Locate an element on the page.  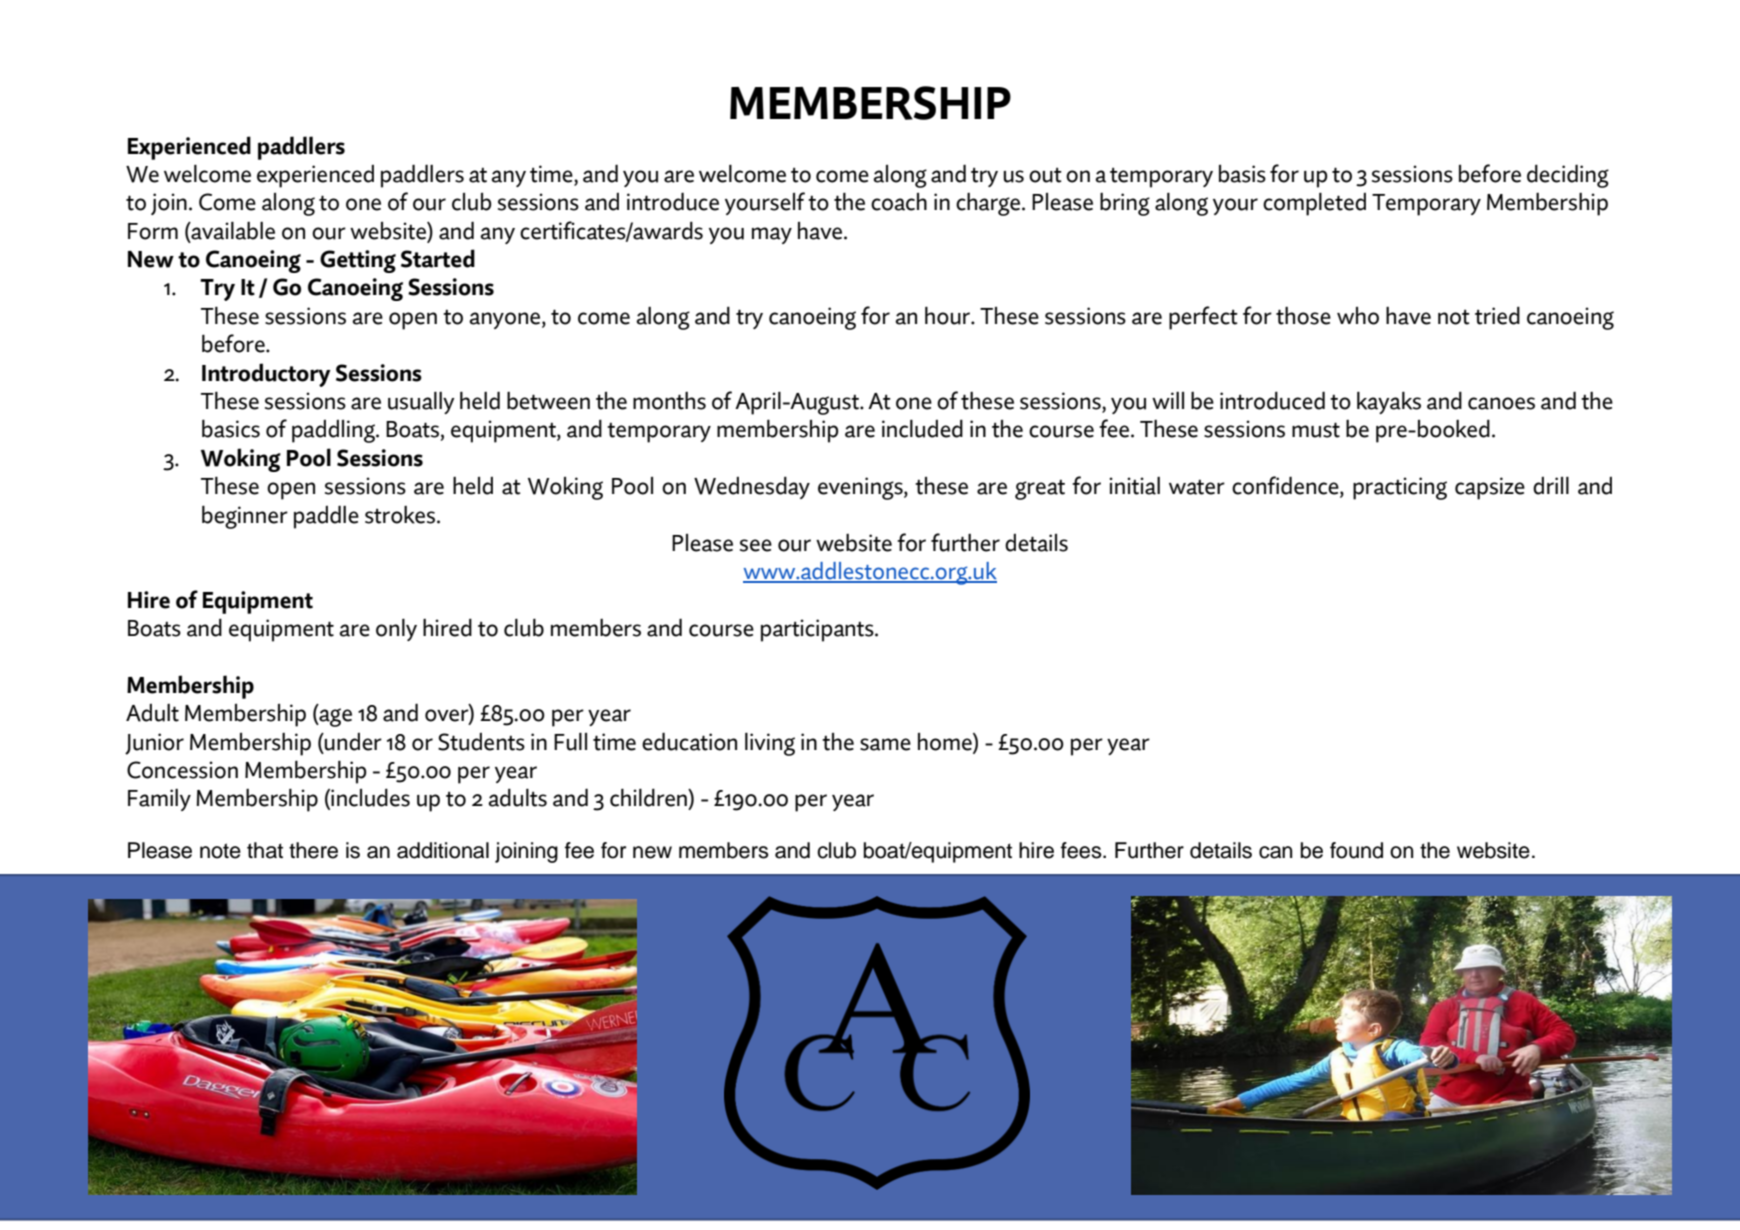
Form is located at coordinates (153, 231).
